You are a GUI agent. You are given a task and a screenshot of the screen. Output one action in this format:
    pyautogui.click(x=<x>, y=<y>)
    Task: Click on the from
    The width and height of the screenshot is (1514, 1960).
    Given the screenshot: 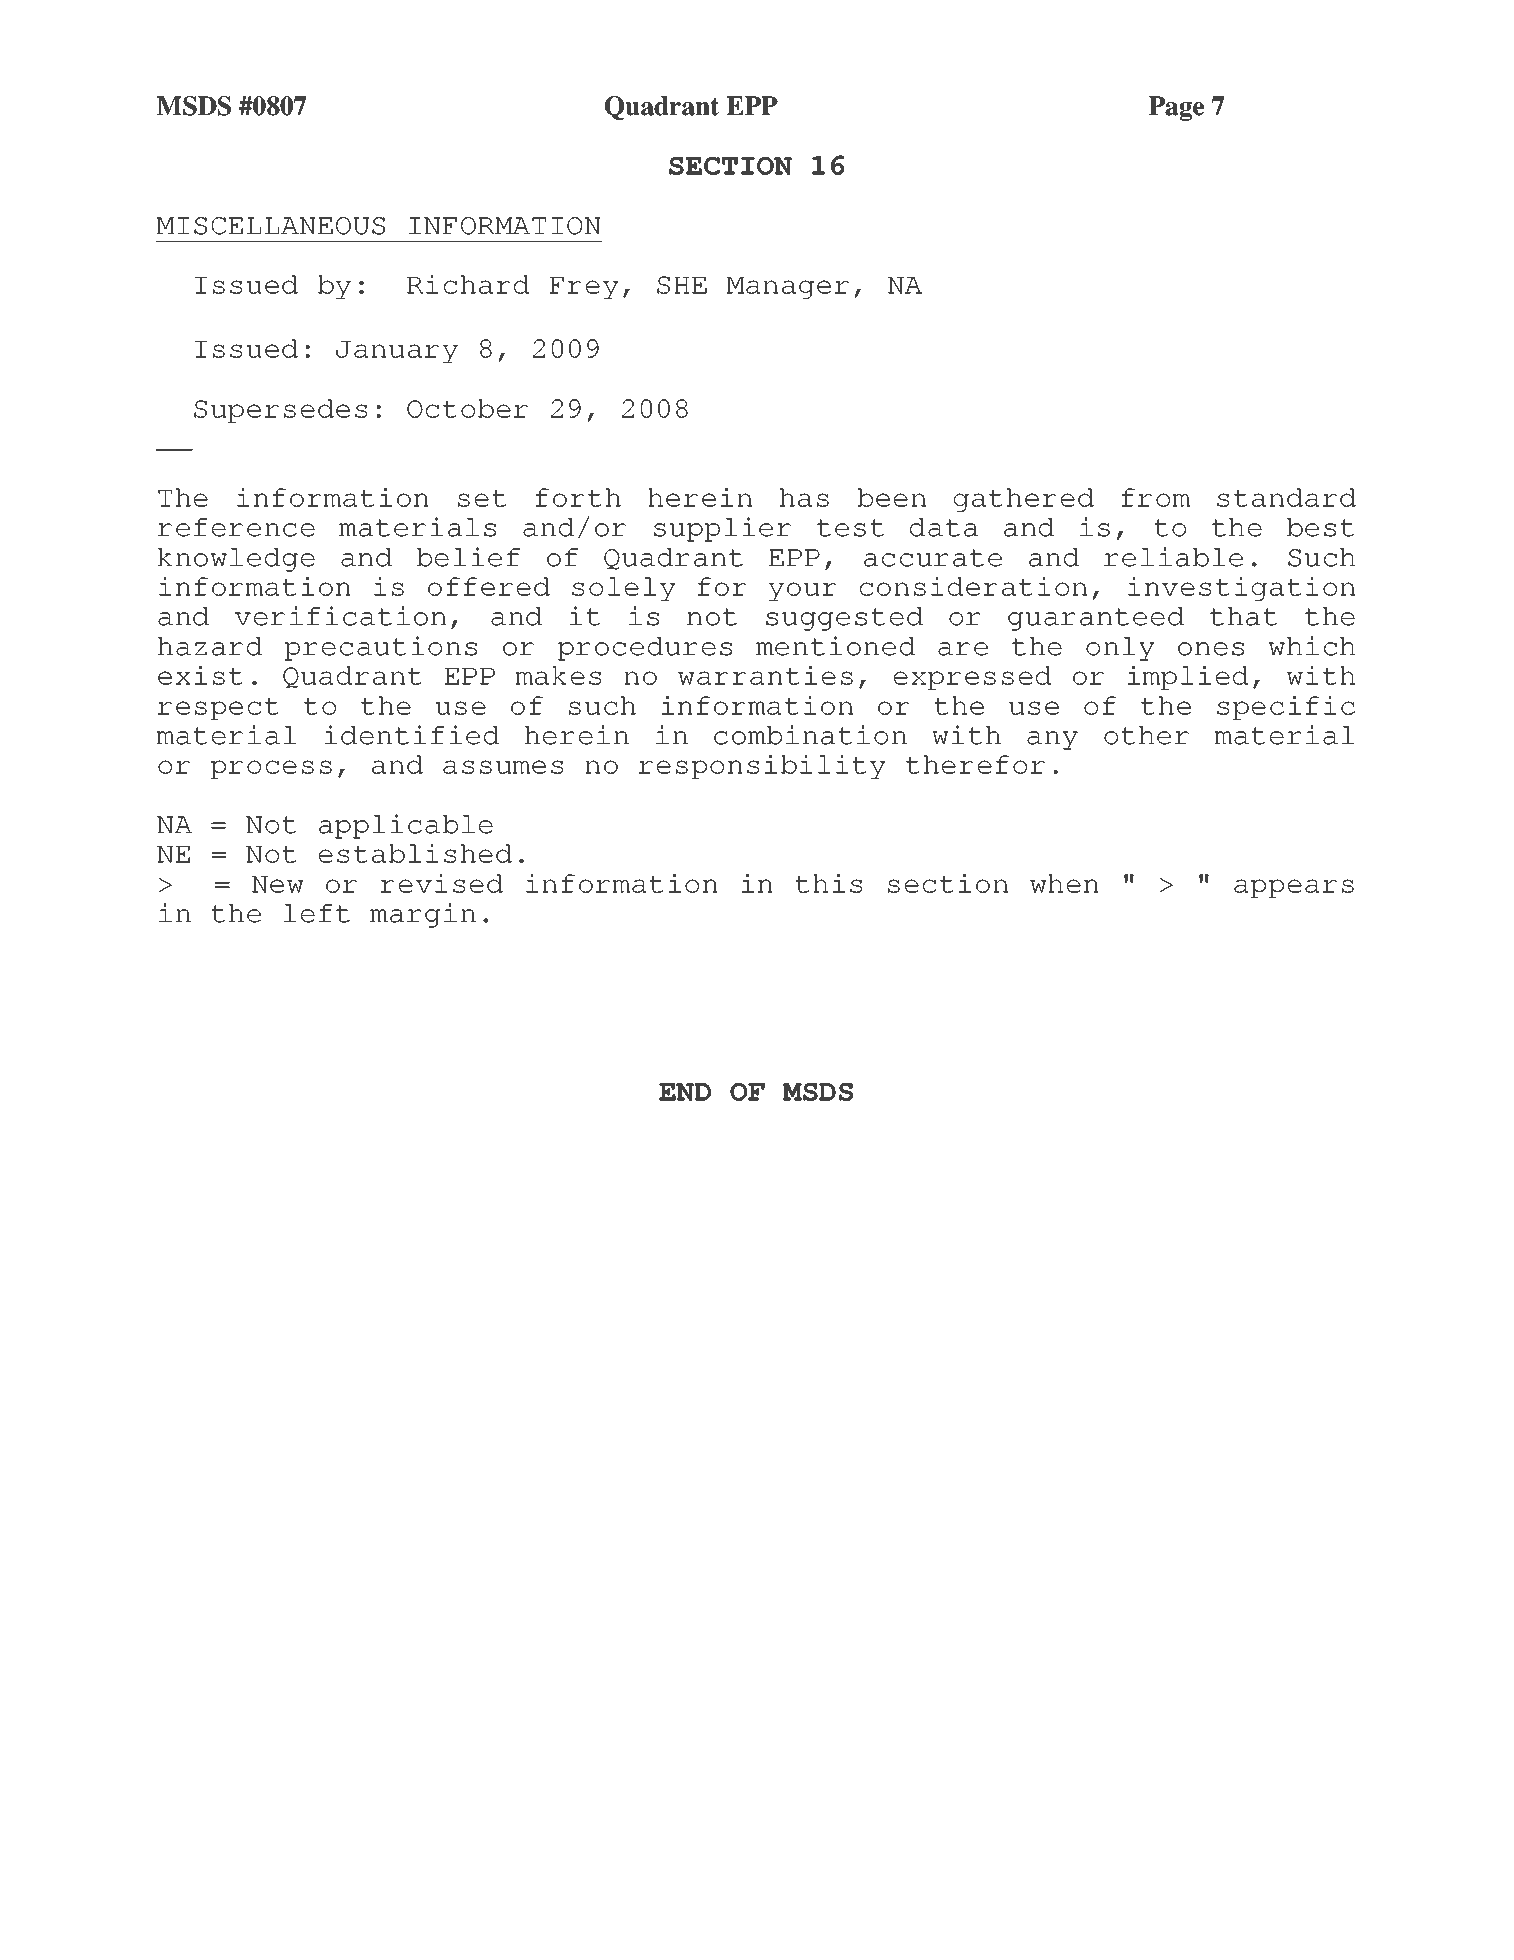 What is the action you would take?
    pyautogui.click(x=1155, y=497)
